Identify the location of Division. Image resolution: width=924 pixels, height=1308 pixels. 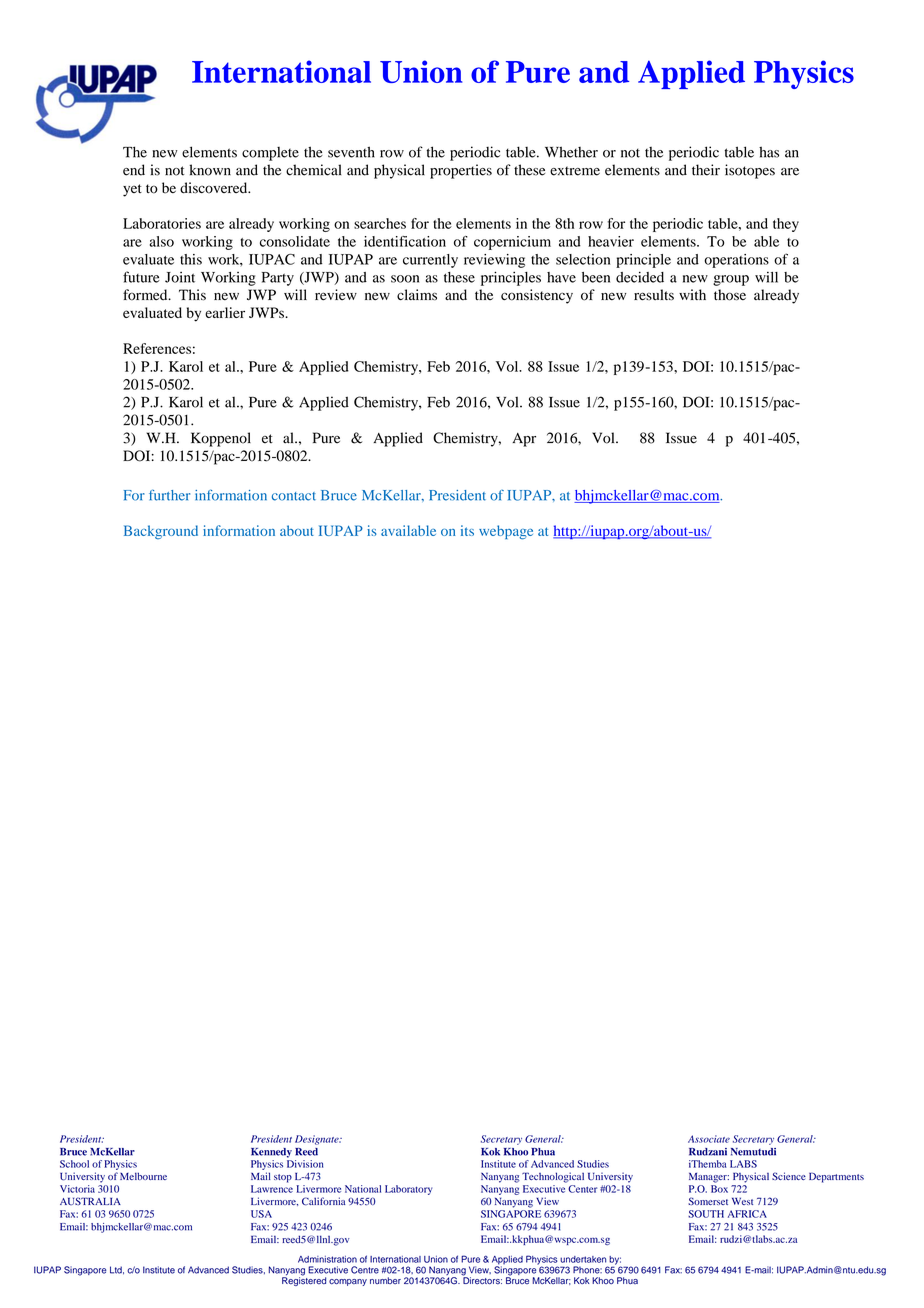
(305, 1164).
